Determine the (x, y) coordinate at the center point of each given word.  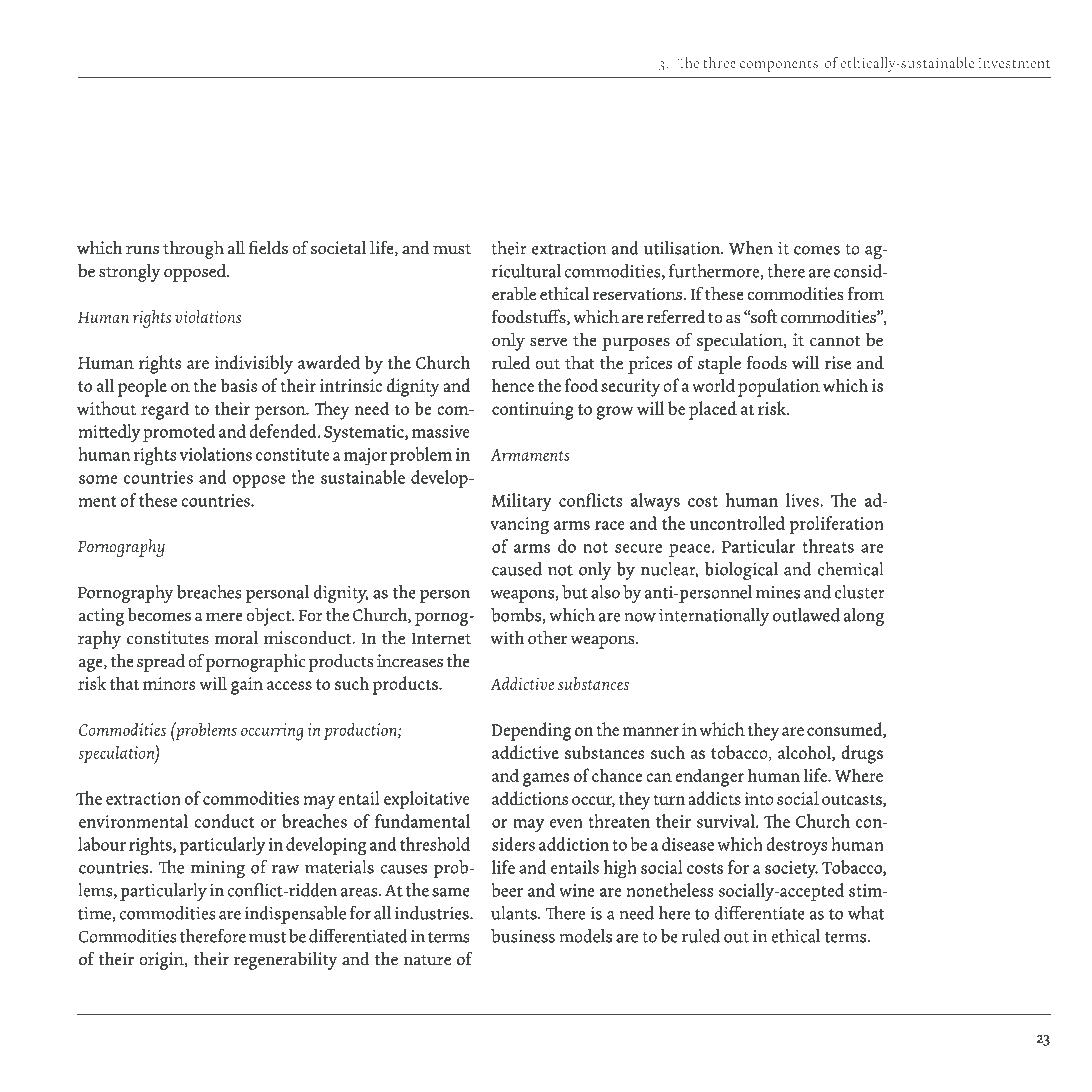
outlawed (806, 615)
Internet (441, 638)
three (719, 62)
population (779, 387)
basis (239, 385)
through (193, 250)
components (779, 66)
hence (512, 385)
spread (161, 663)
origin (162, 961)
